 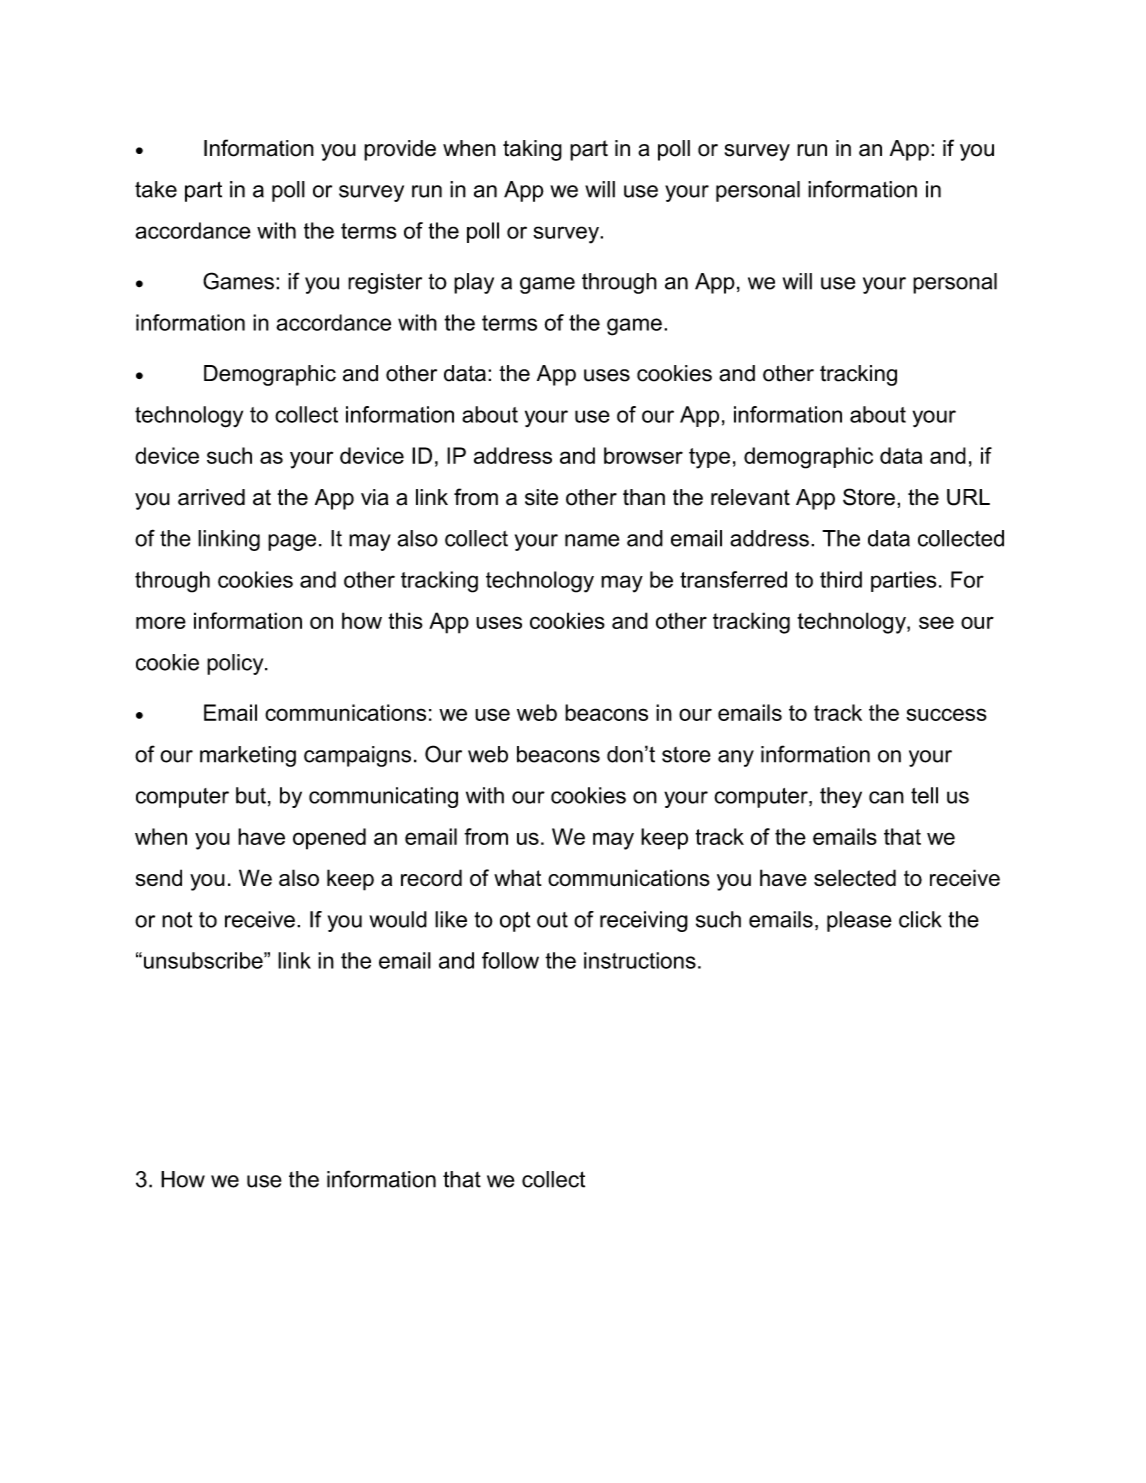 I want to click on taking, so click(x=532, y=150).
